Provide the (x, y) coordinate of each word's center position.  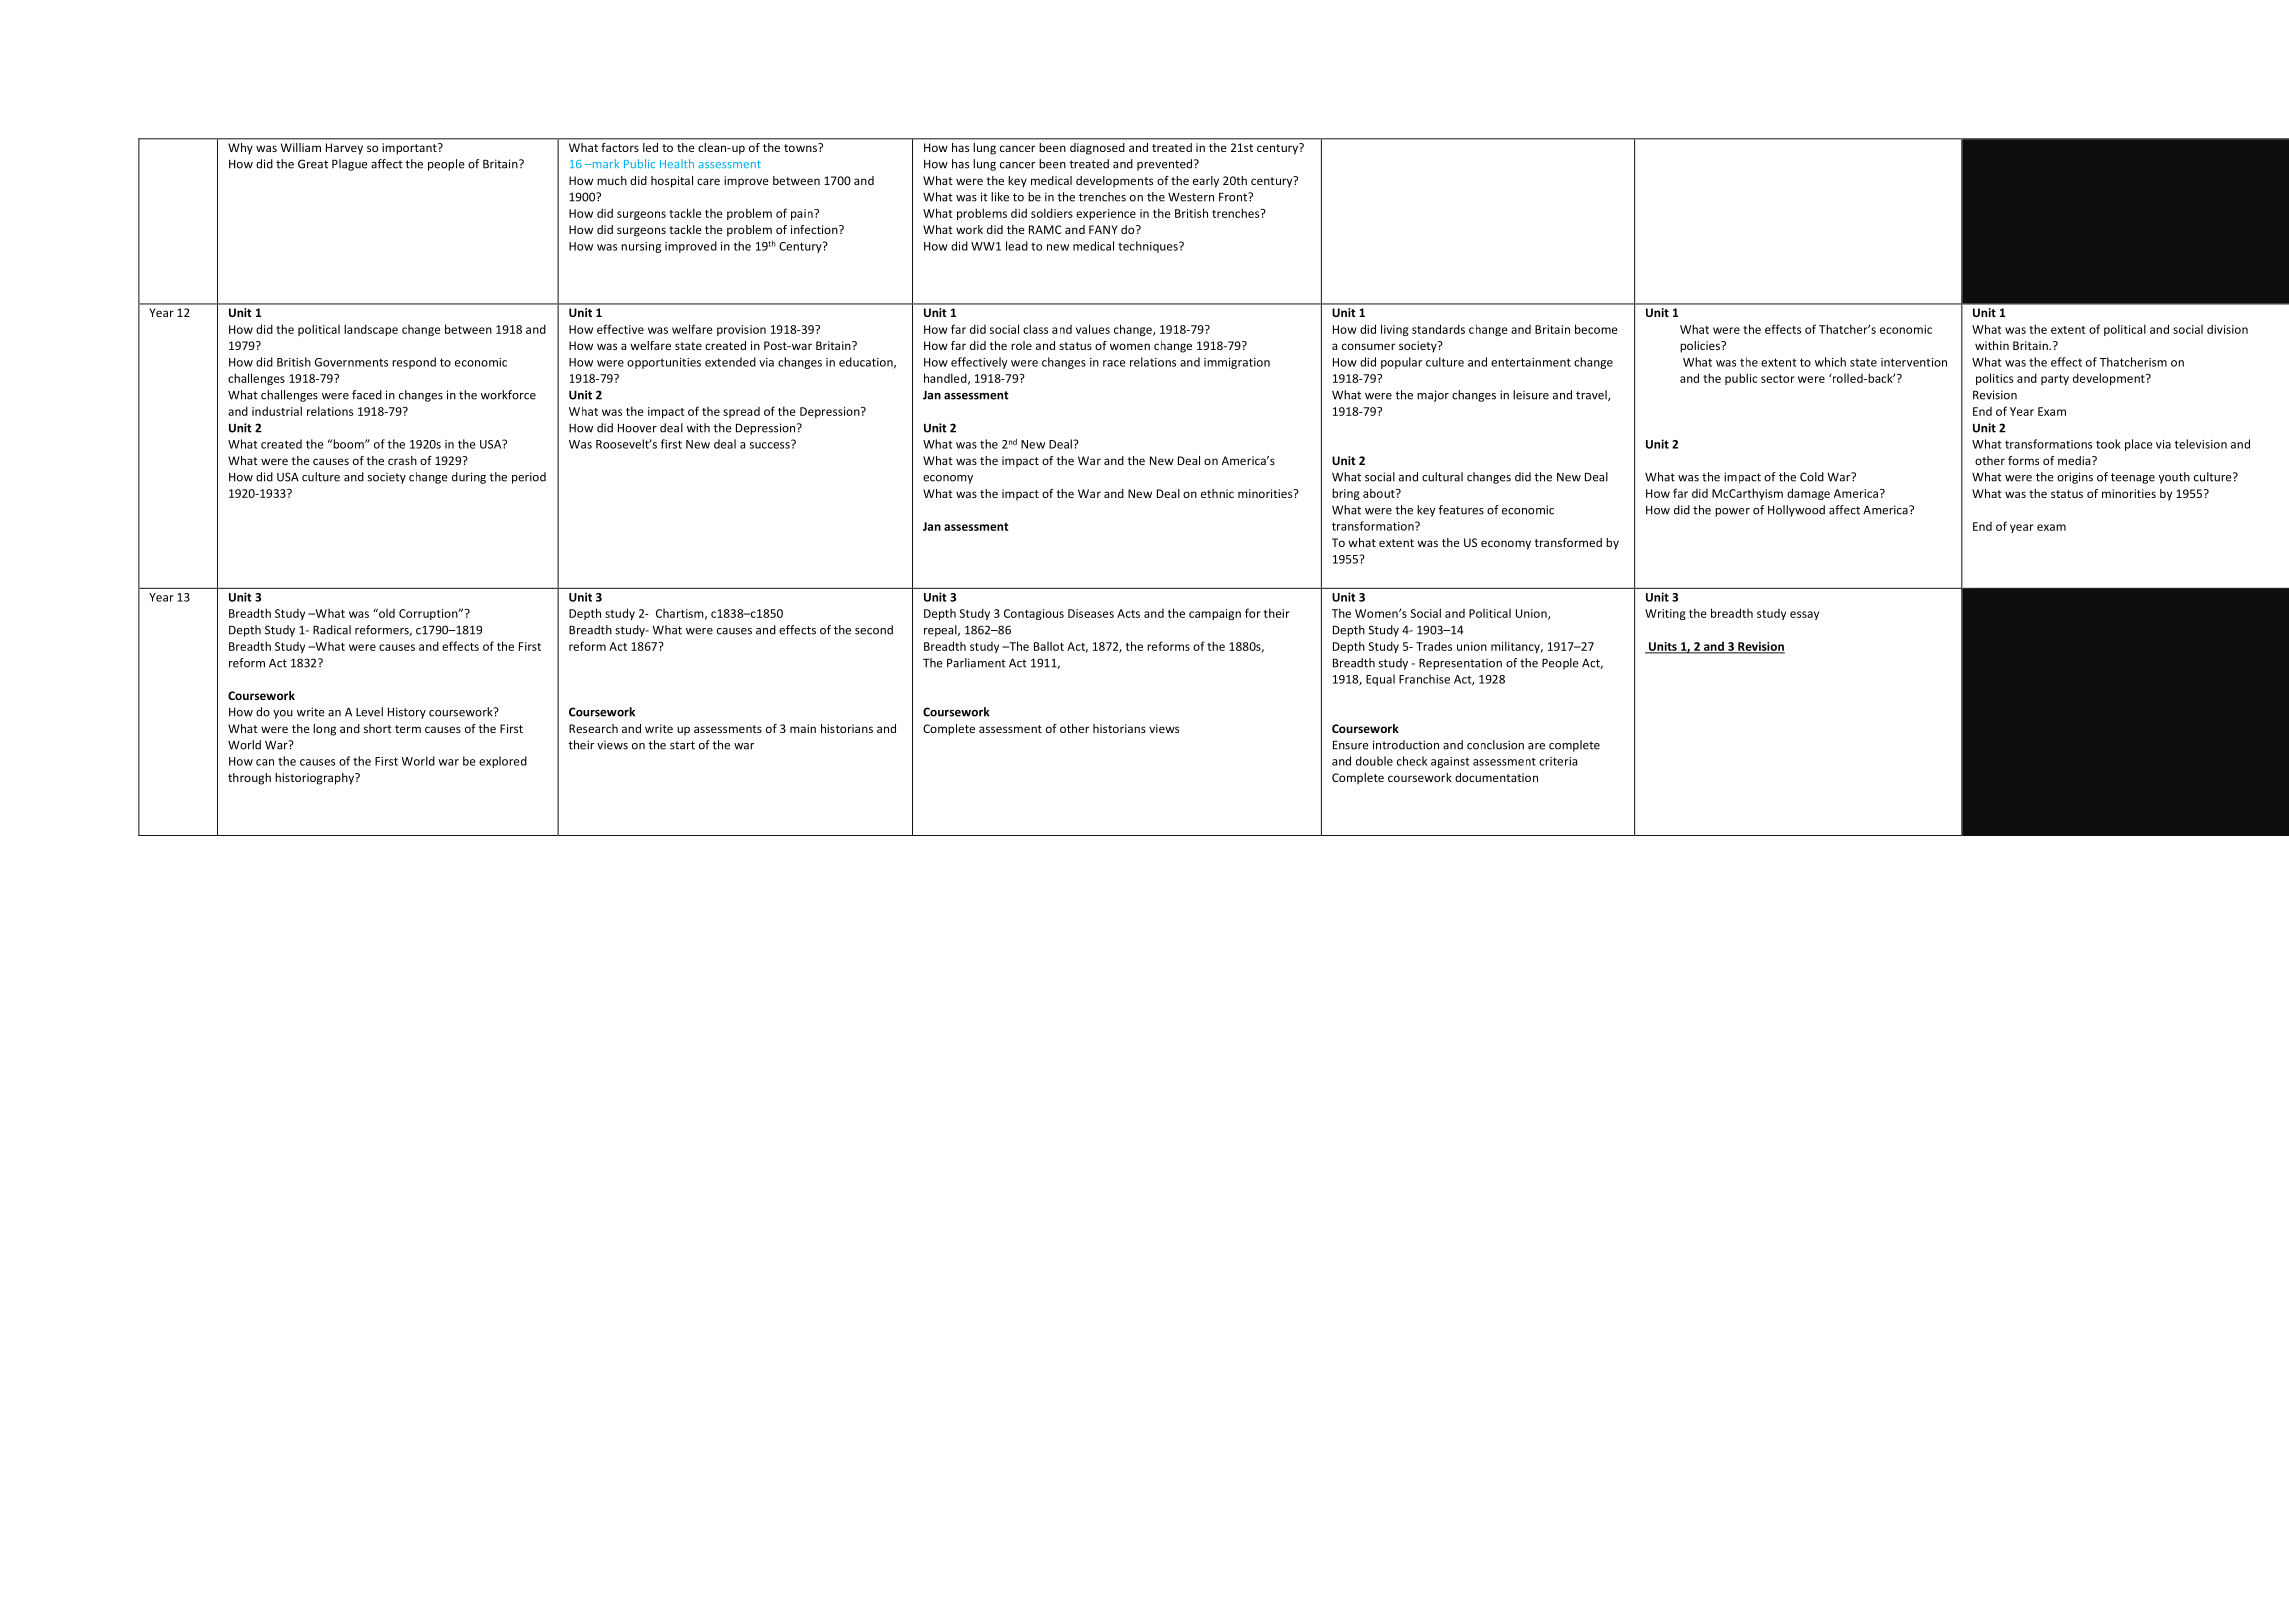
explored (503, 762)
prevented (1166, 165)
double (1374, 761)
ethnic (1217, 493)
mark (604, 163)
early (1206, 182)
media (2075, 460)
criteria (1558, 761)
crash (402, 460)
